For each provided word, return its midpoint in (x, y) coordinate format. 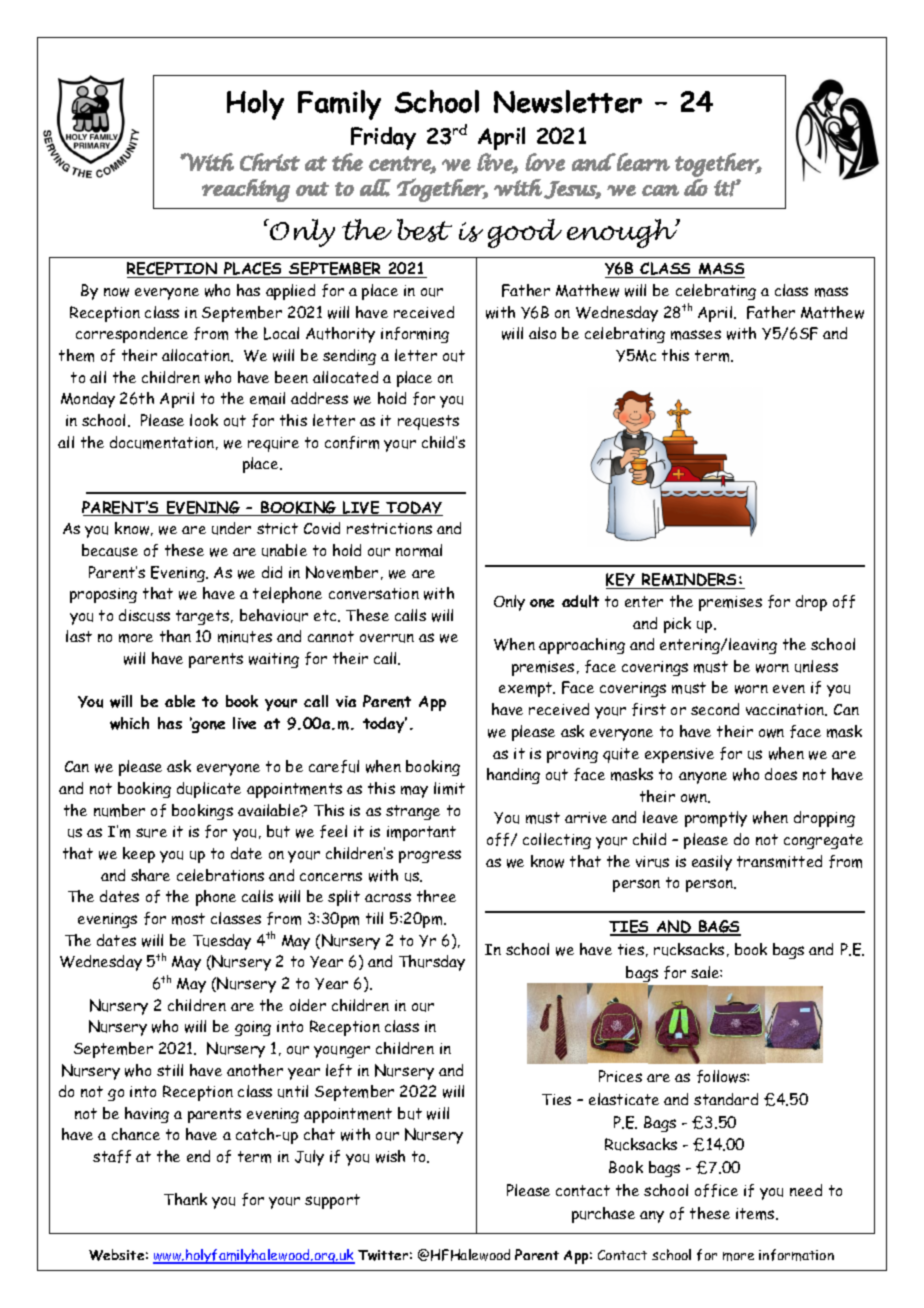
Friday (383, 138)
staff (112, 1156)
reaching (246, 190)
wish (390, 1156)
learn (642, 162)
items (756, 1214)
